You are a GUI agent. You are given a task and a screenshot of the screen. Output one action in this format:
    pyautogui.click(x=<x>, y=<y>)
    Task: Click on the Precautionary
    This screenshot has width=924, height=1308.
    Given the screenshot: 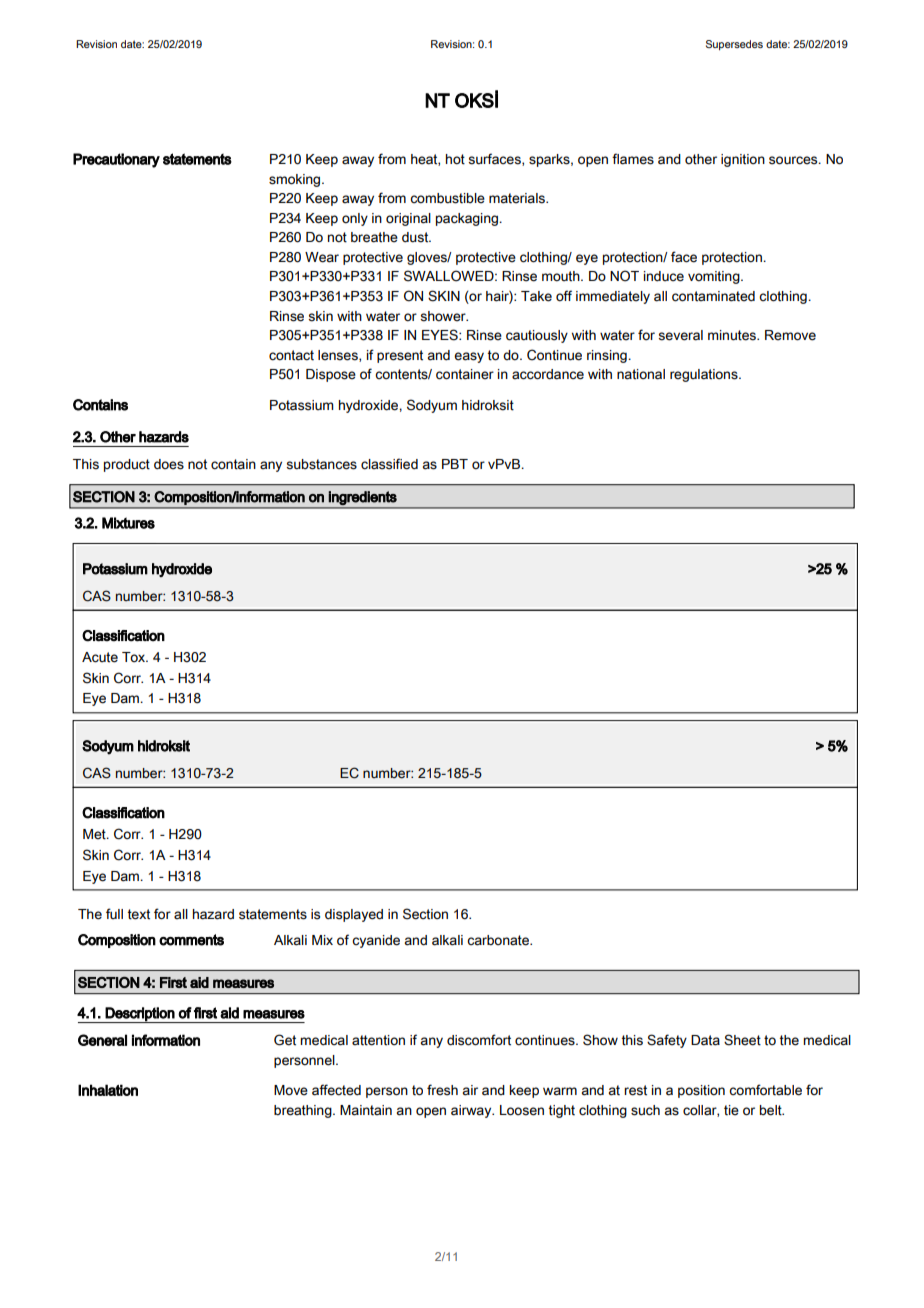 What is the action you would take?
    pyautogui.click(x=116, y=160)
